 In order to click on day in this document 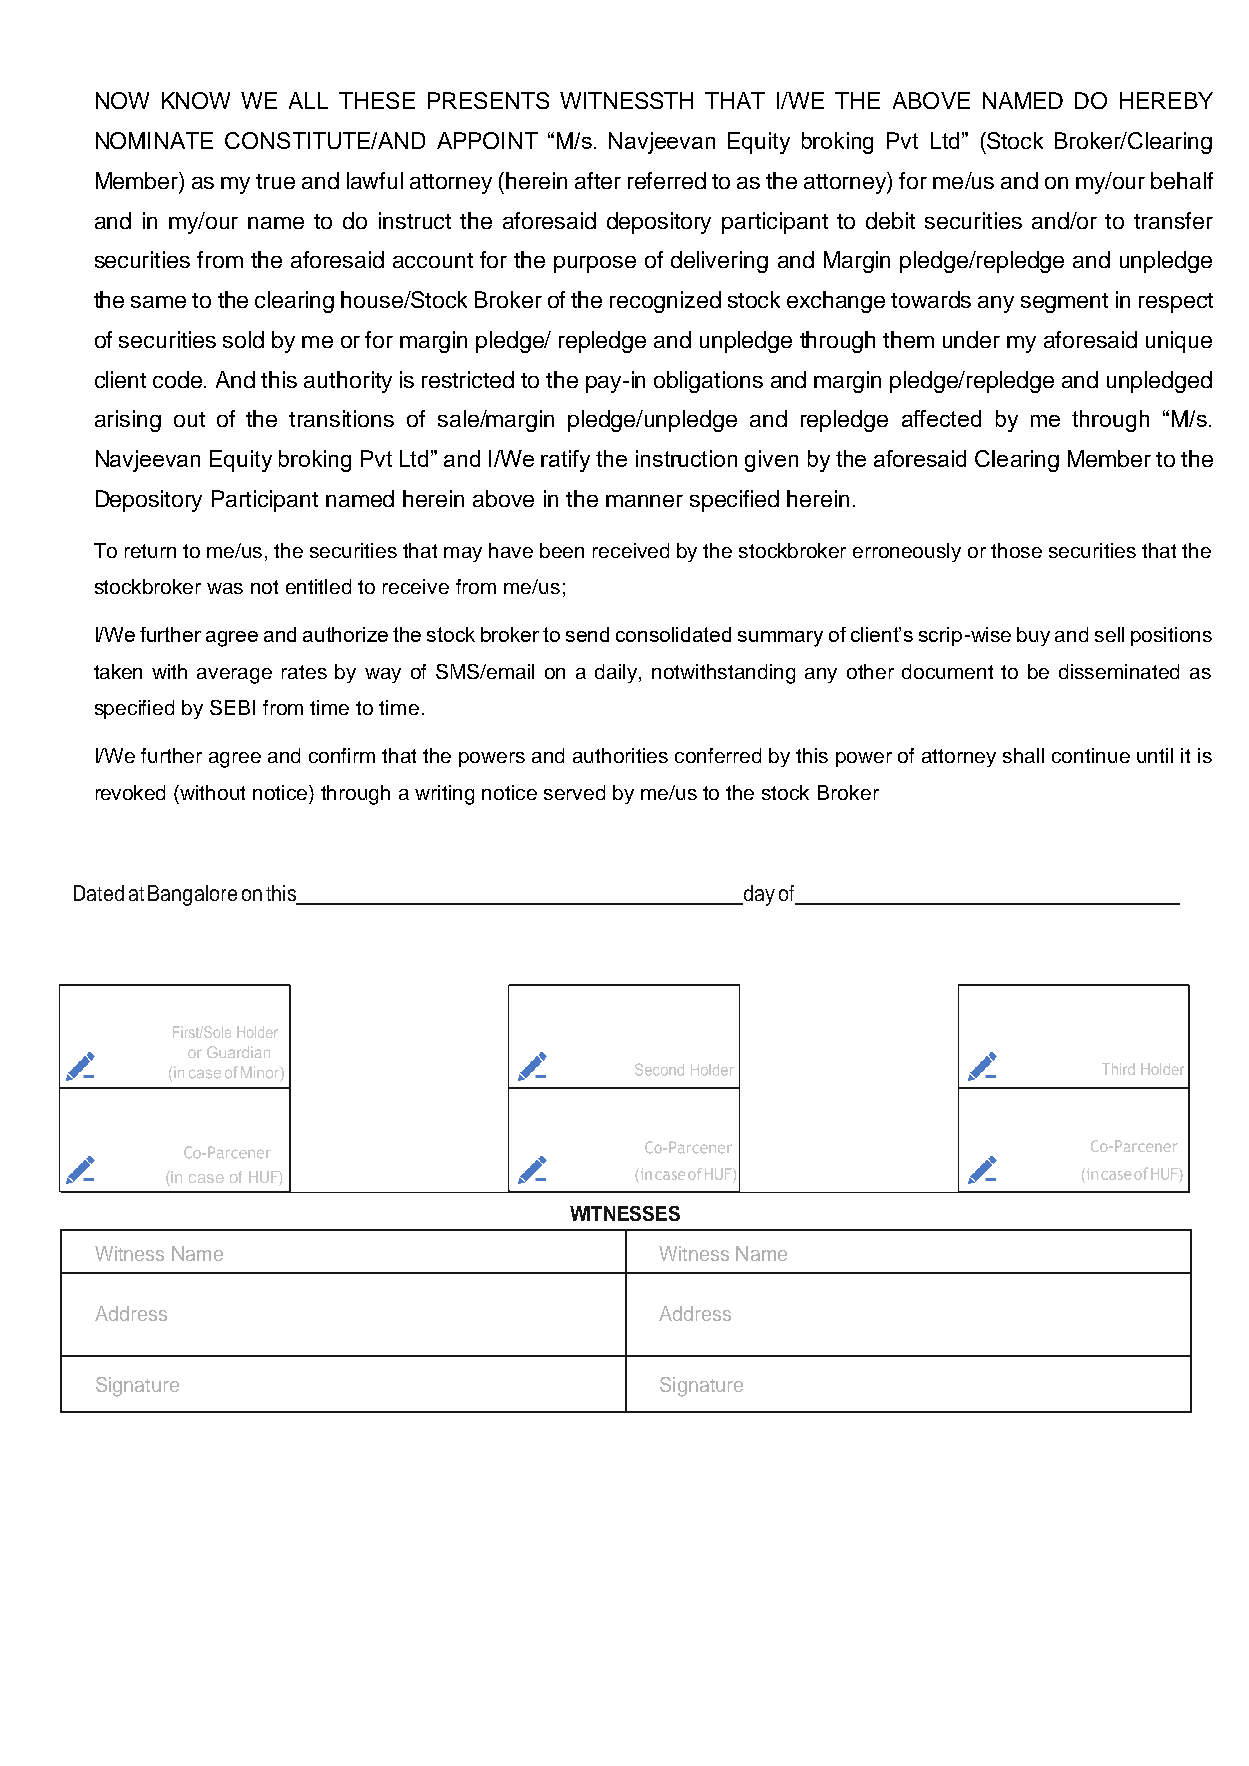, I will do `click(758, 895)`.
